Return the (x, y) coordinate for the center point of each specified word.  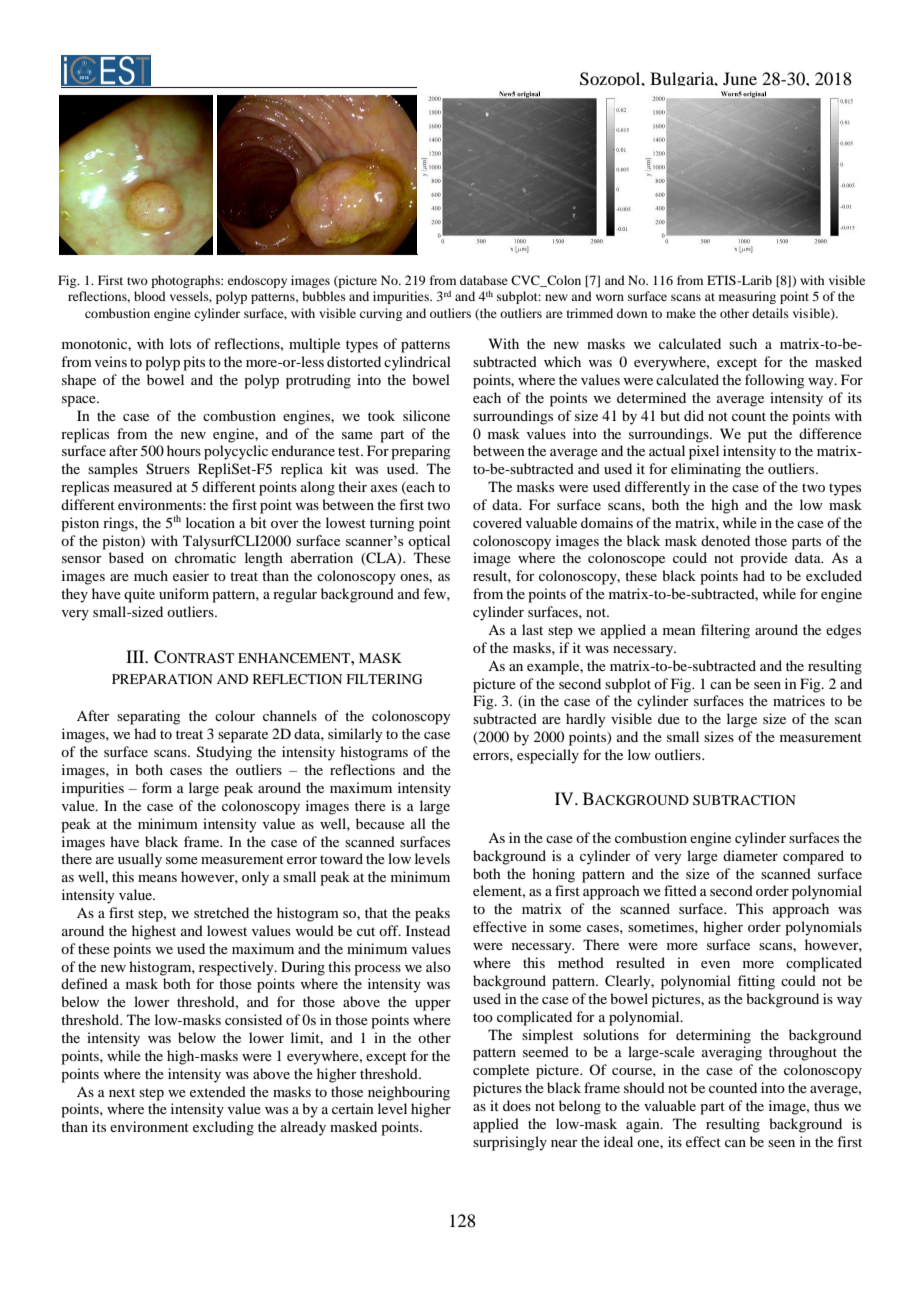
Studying (224, 753)
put (757, 436)
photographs (186, 281)
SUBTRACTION (744, 800)
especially (548, 756)
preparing (421, 452)
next (122, 1092)
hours (184, 450)
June (740, 78)
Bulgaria (683, 79)
